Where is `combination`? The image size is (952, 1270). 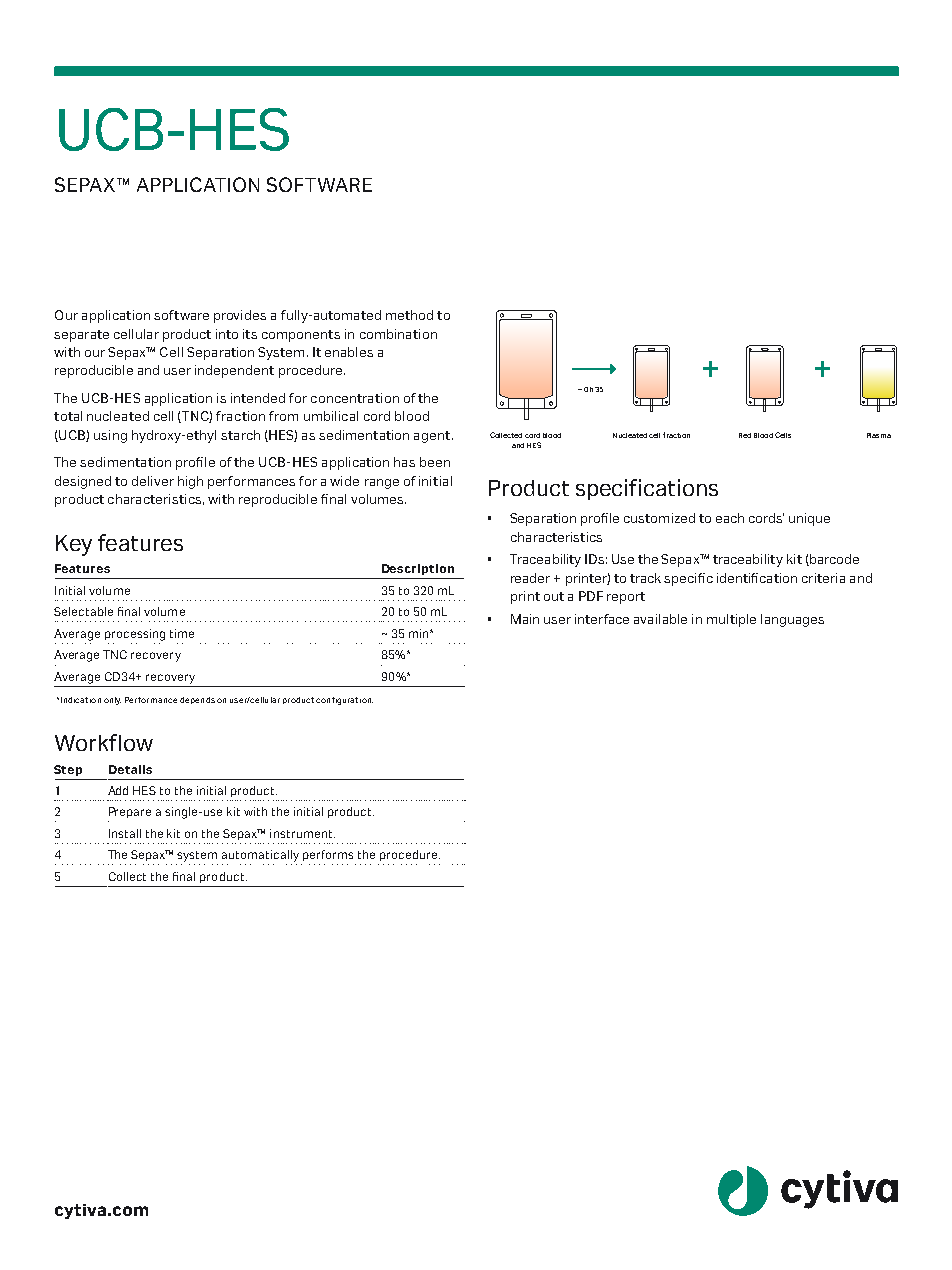
combination is located at coordinates (398, 334).
